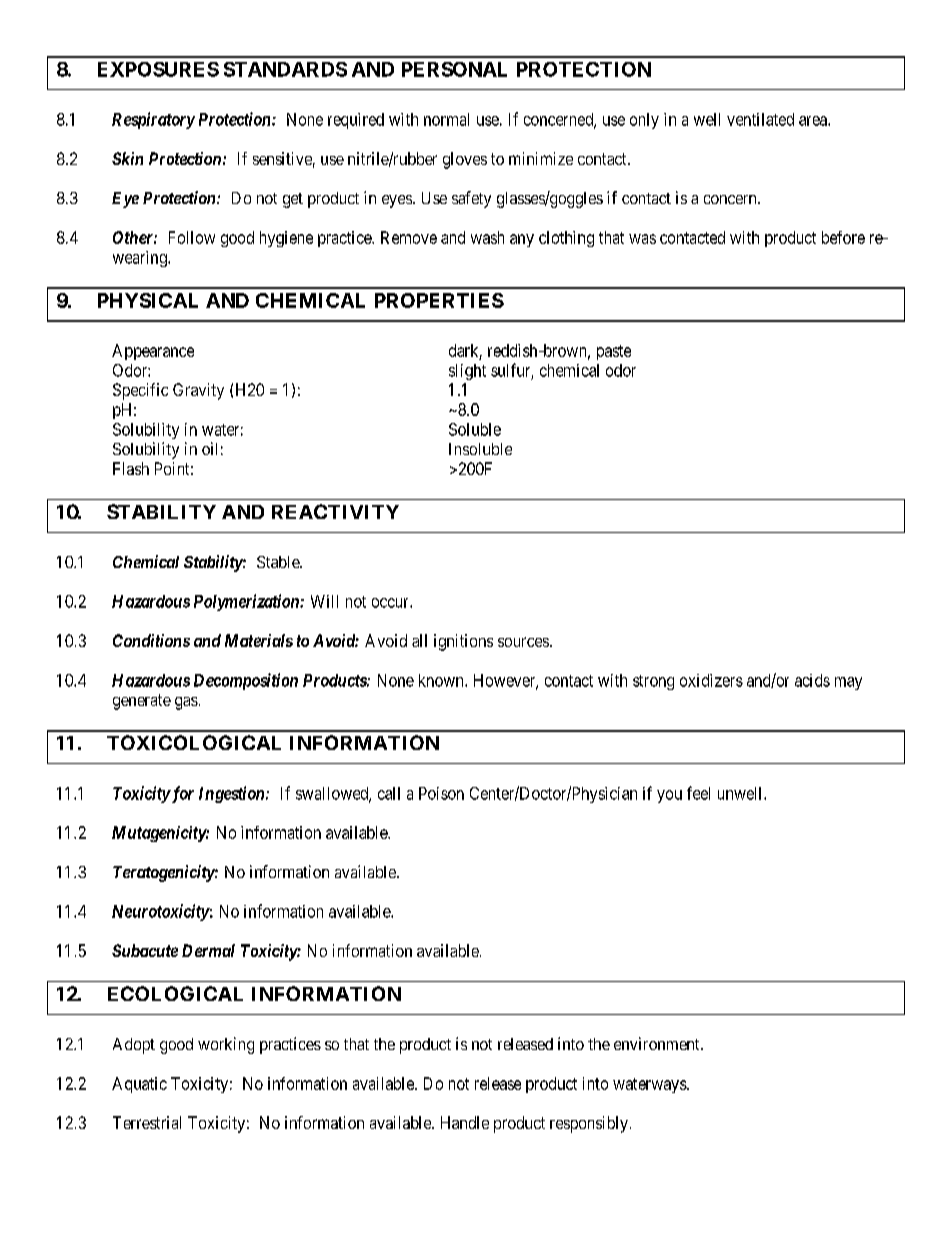 The image size is (952, 1233). What do you see at coordinates (446, 119) in the screenshot?
I see `normal` at bounding box center [446, 119].
